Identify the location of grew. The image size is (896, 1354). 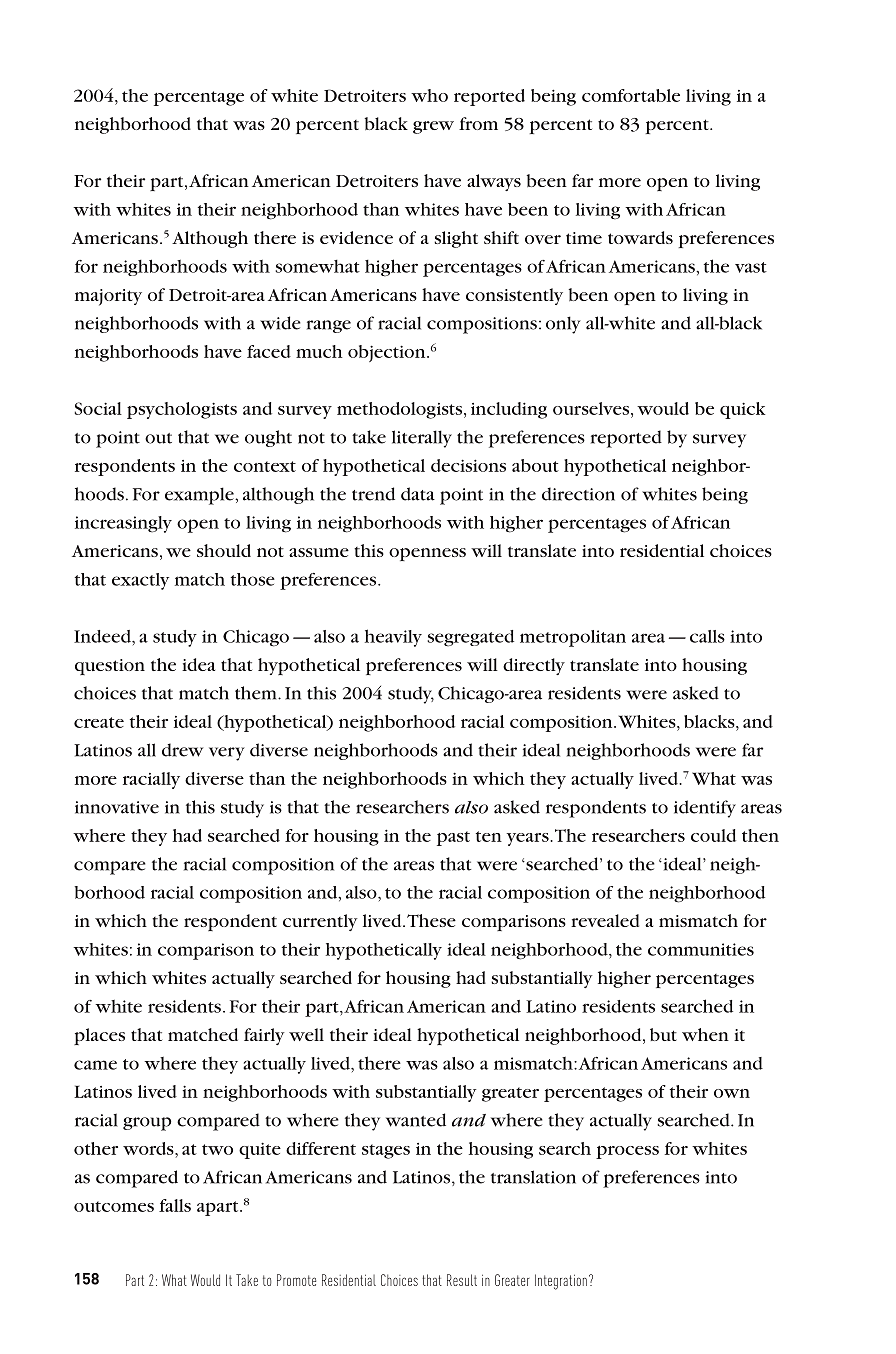
(433, 127).
